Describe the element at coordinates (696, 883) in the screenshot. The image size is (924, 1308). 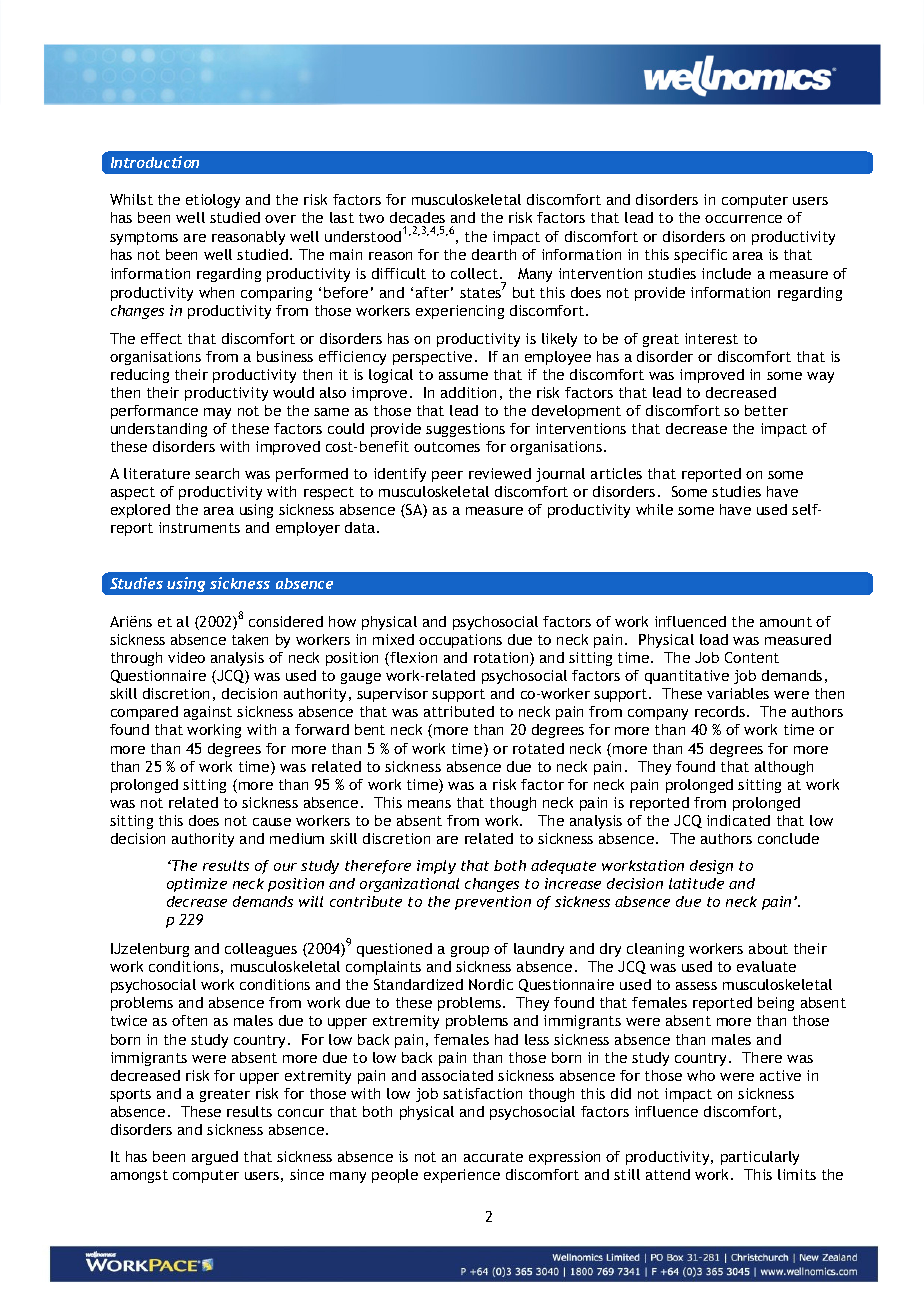
I see `latitude` at that location.
